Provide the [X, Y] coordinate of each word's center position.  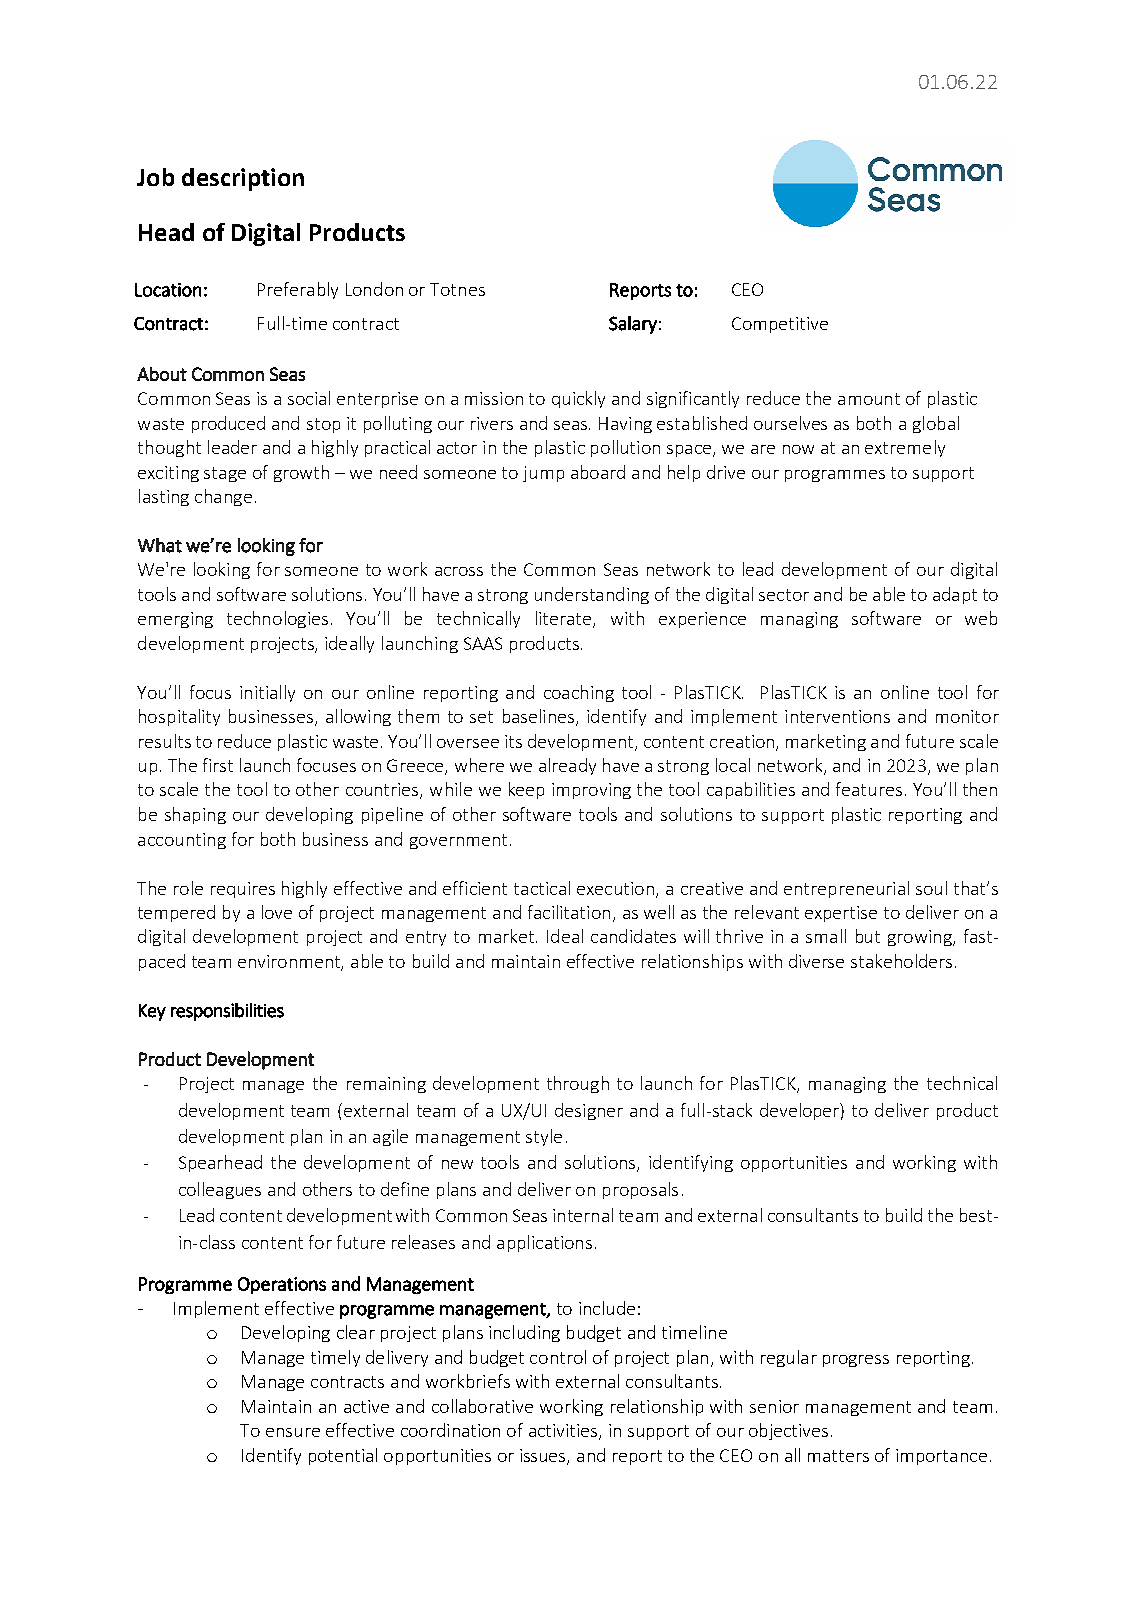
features [869, 789]
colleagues [220, 1190]
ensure [293, 1432]
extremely [905, 448]
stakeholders [901, 961]
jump [543, 474]
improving [591, 791]
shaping [195, 815]
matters [838, 1456]
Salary [633, 325]
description [243, 179]
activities [564, 1432]
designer [589, 1111]
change [223, 497]
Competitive [780, 325]
